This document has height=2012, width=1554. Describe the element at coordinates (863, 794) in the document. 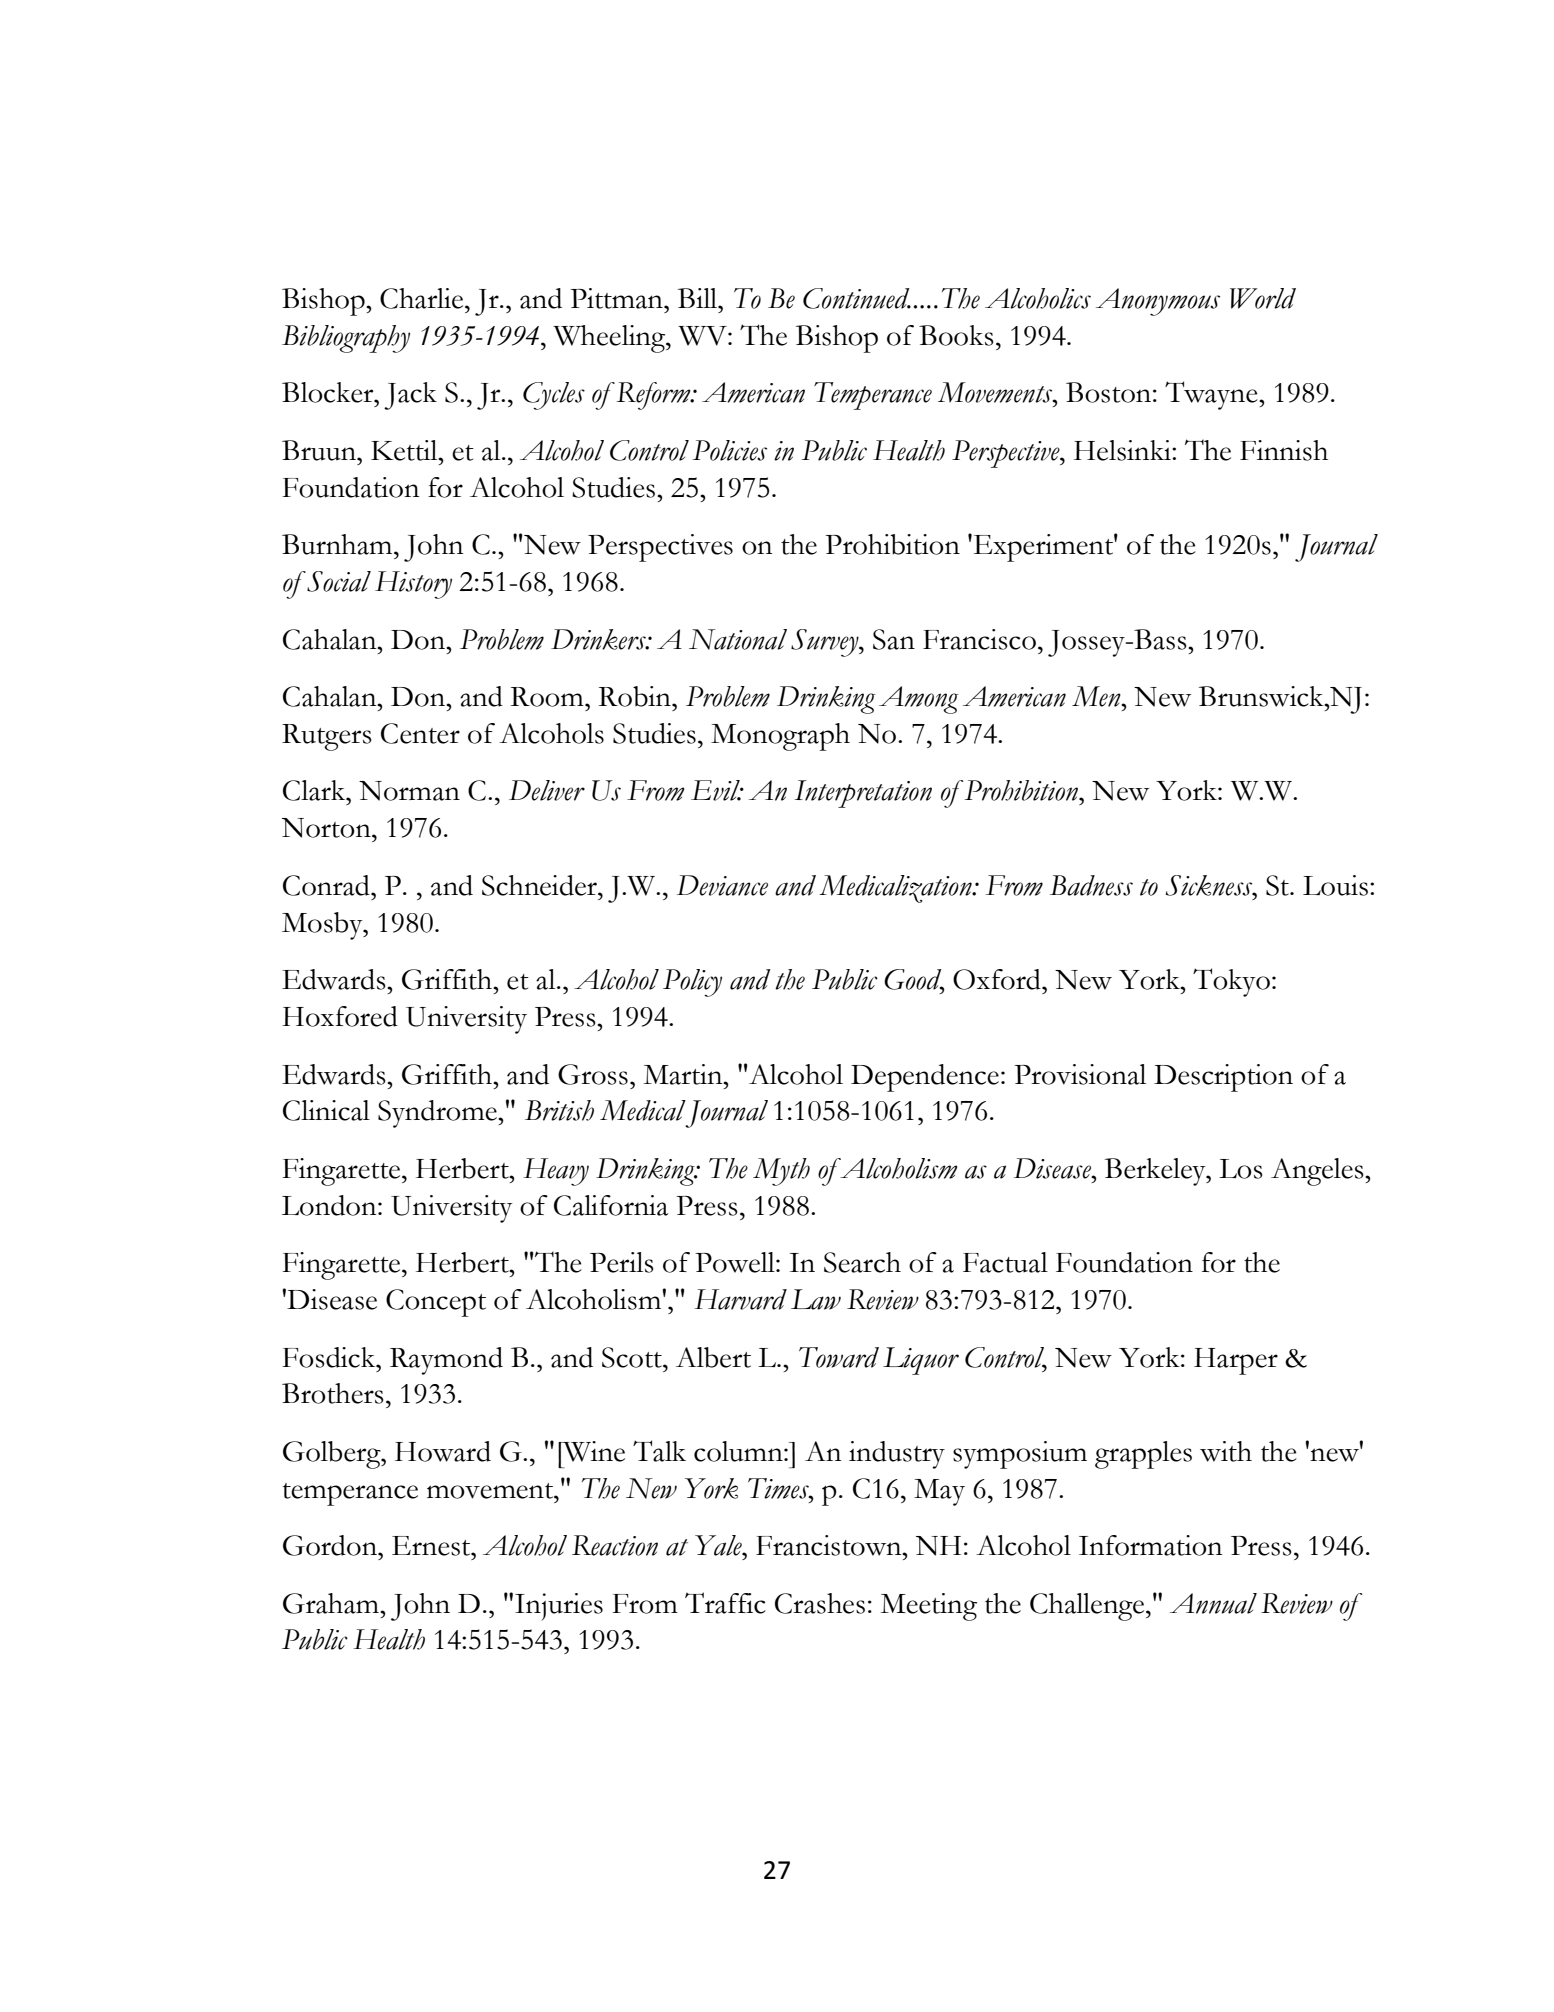

I see `Interpretation` at that location.
